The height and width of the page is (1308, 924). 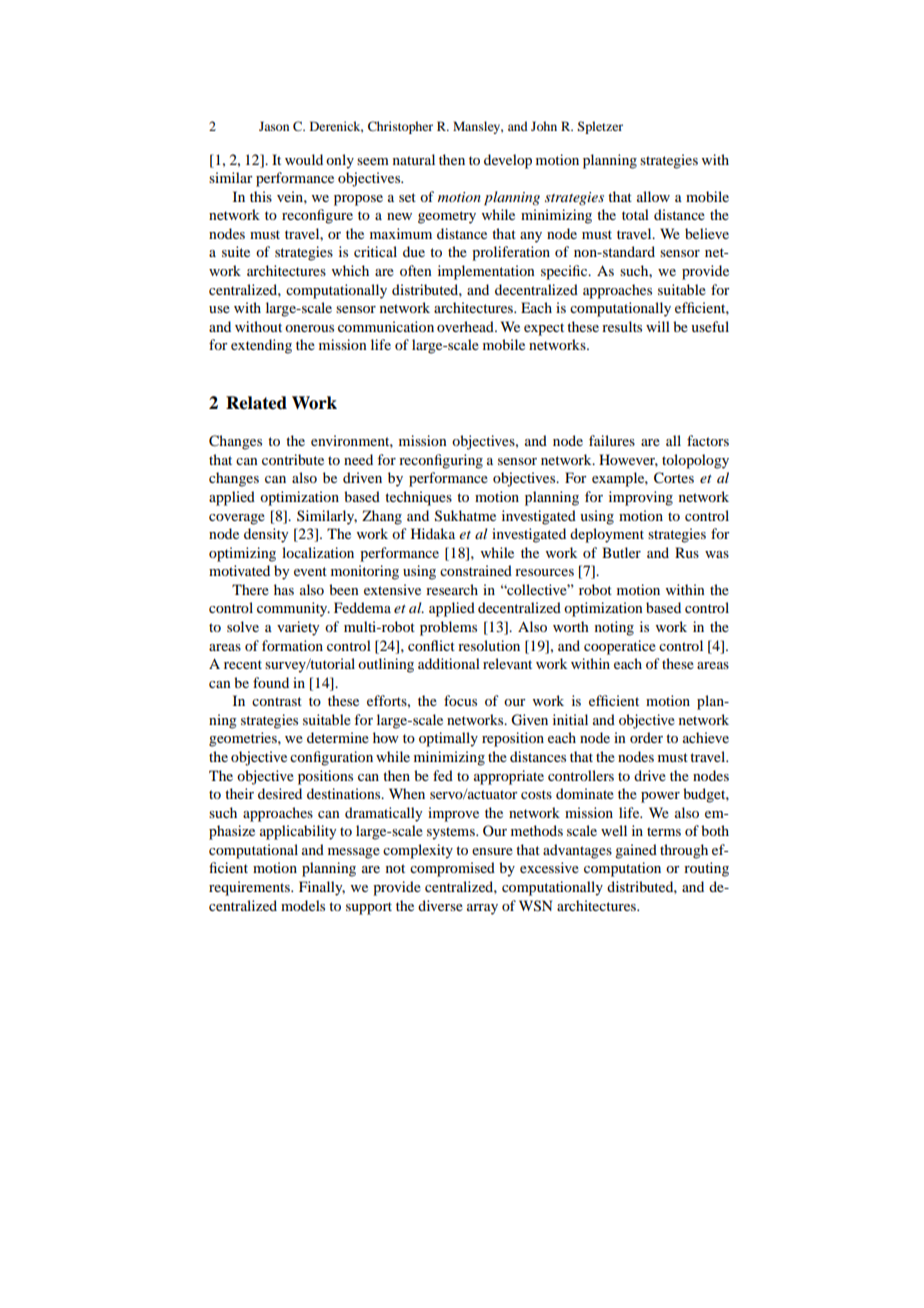 What do you see at coordinates (304, 159) in the page?
I see `would` at bounding box center [304, 159].
